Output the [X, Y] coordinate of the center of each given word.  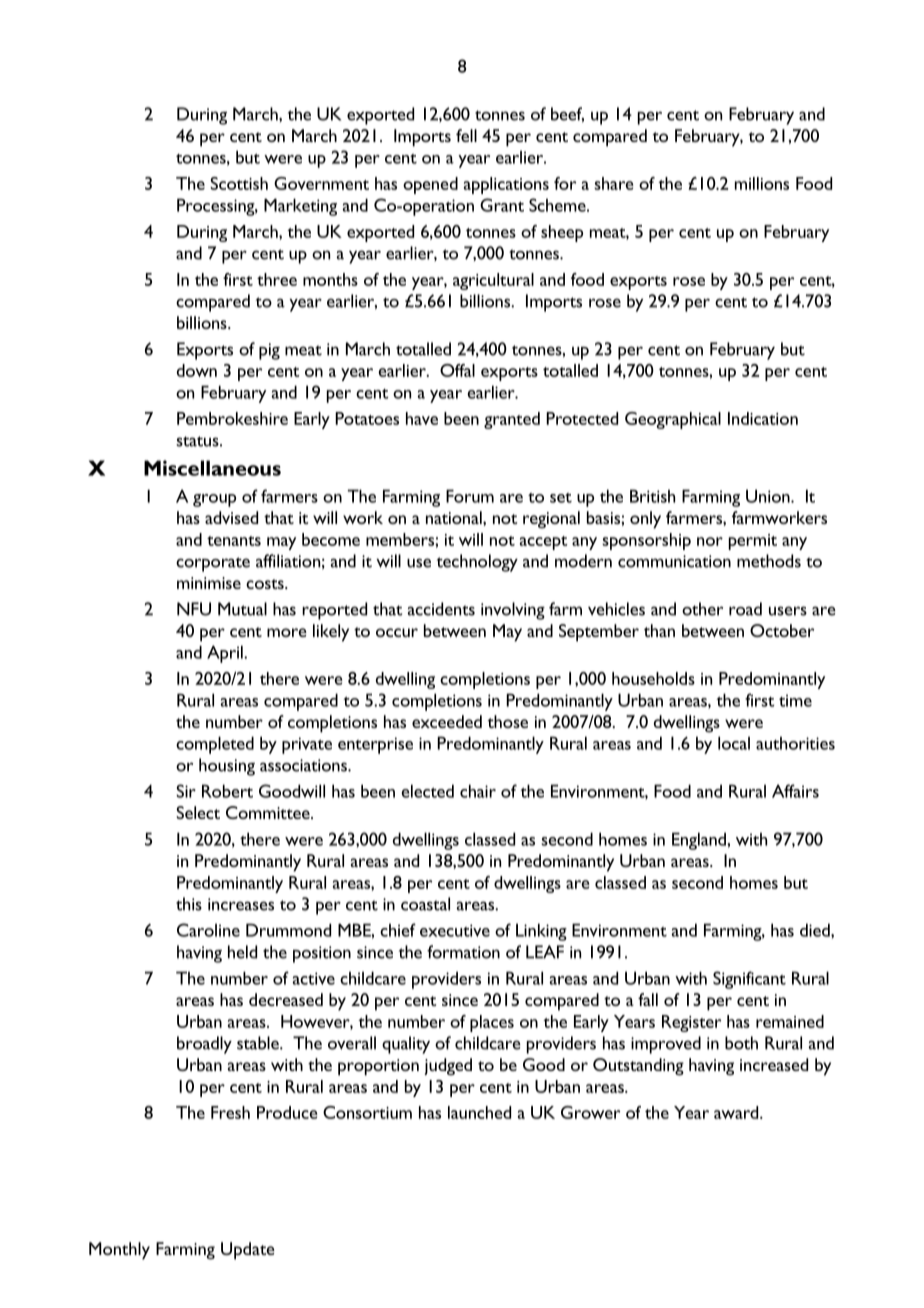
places [492, 1023]
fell [466, 135]
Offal [457, 370]
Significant [749, 980]
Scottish [239, 183]
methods [769, 561]
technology [477, 563]
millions [762, 183]
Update [248, 1251]
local [734, 743]
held [242, 952]
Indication [763, 418]
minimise [209, 583]
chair [478, 791]
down [197, 370]
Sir [186, 791]
